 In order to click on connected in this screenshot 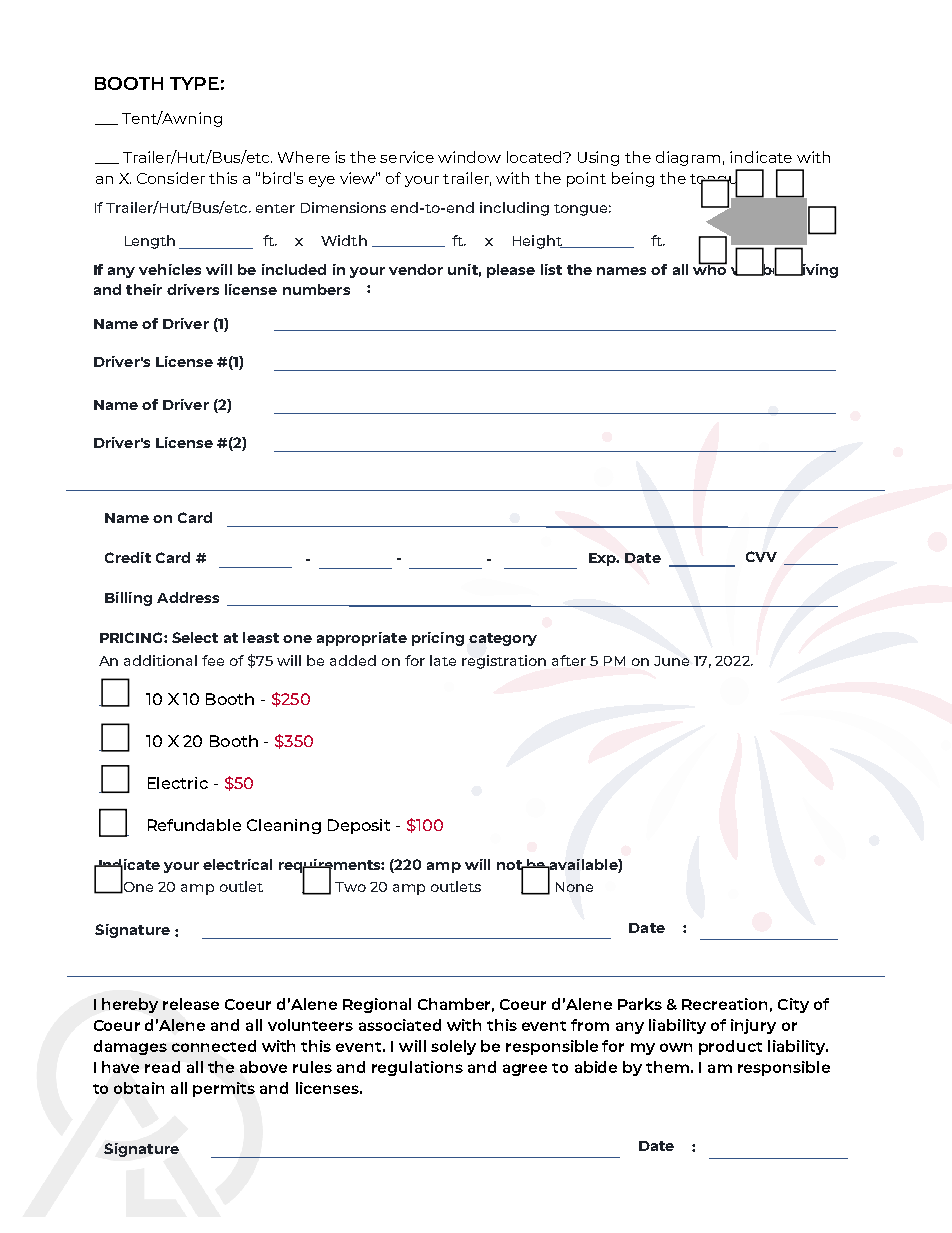, I will do `click(214, 1046)`.
